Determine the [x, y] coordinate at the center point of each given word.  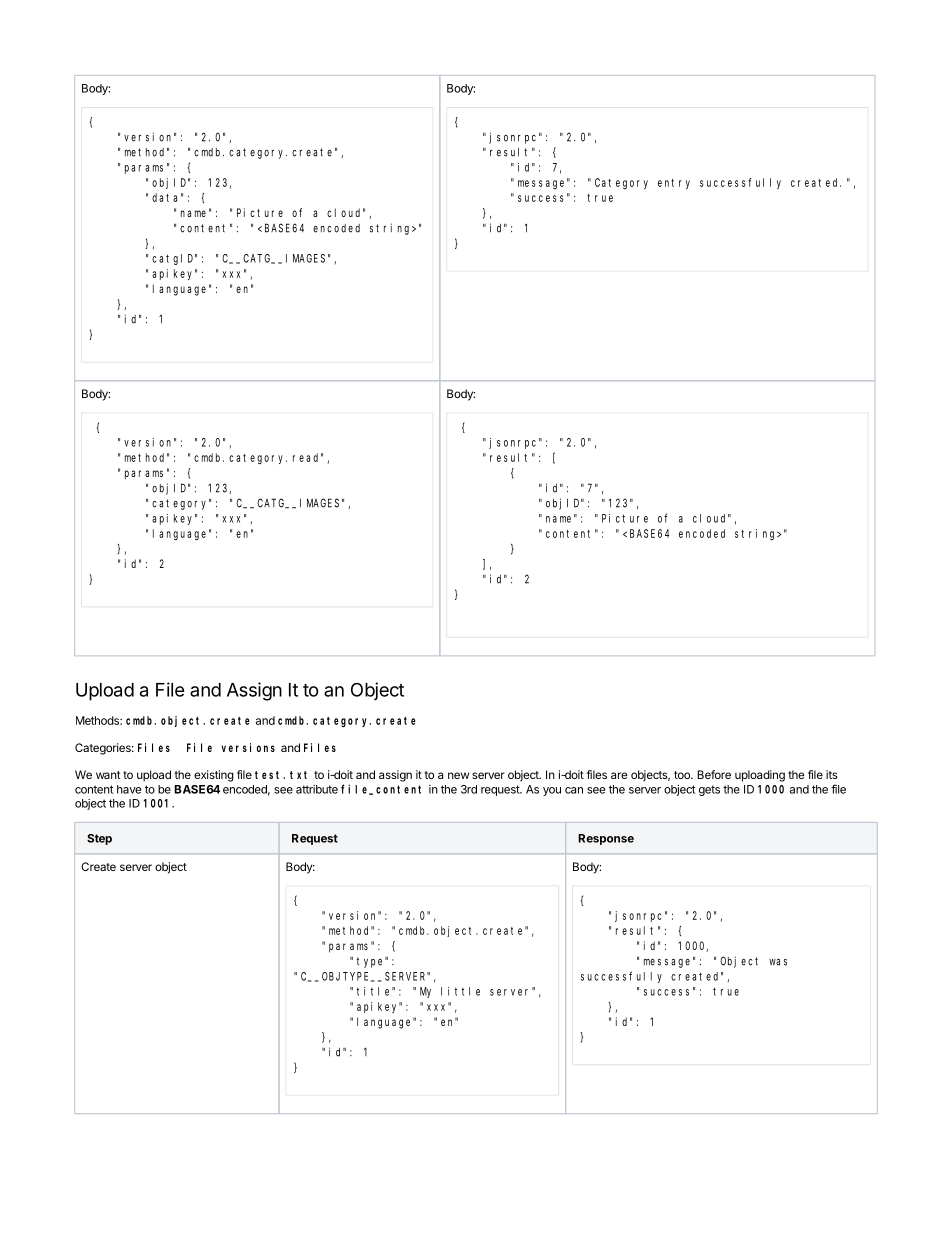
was [778, 962]
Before [714, 774]
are [619, 775]
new [458, 775]
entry [674, 184]
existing [214, 776]
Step [99, 839]
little [460, 991]
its [832, 774]
